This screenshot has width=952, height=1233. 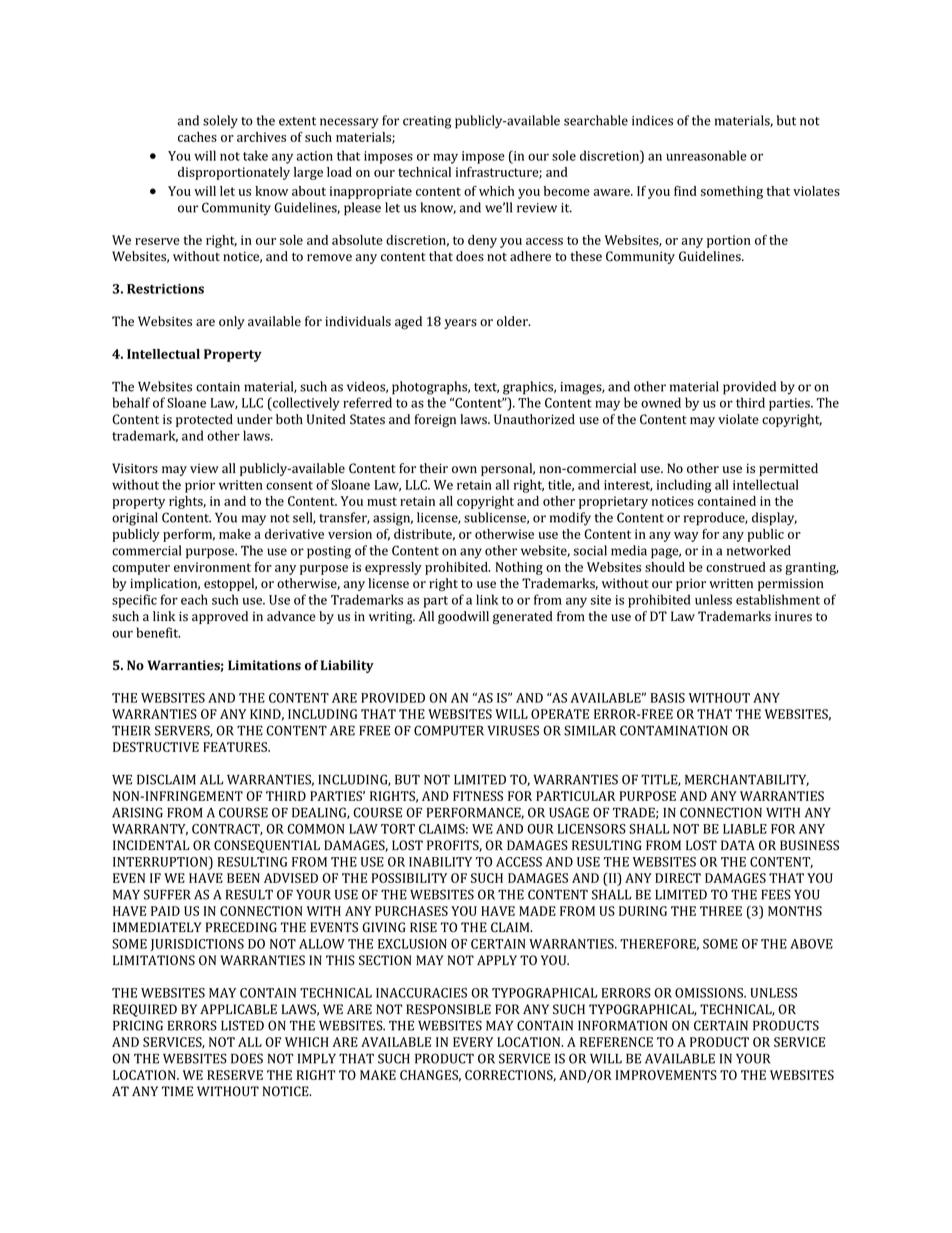 What do you see at coordinates (427, 122) in the screenshot?
I see `creating` at bounding box center [427, 122].
